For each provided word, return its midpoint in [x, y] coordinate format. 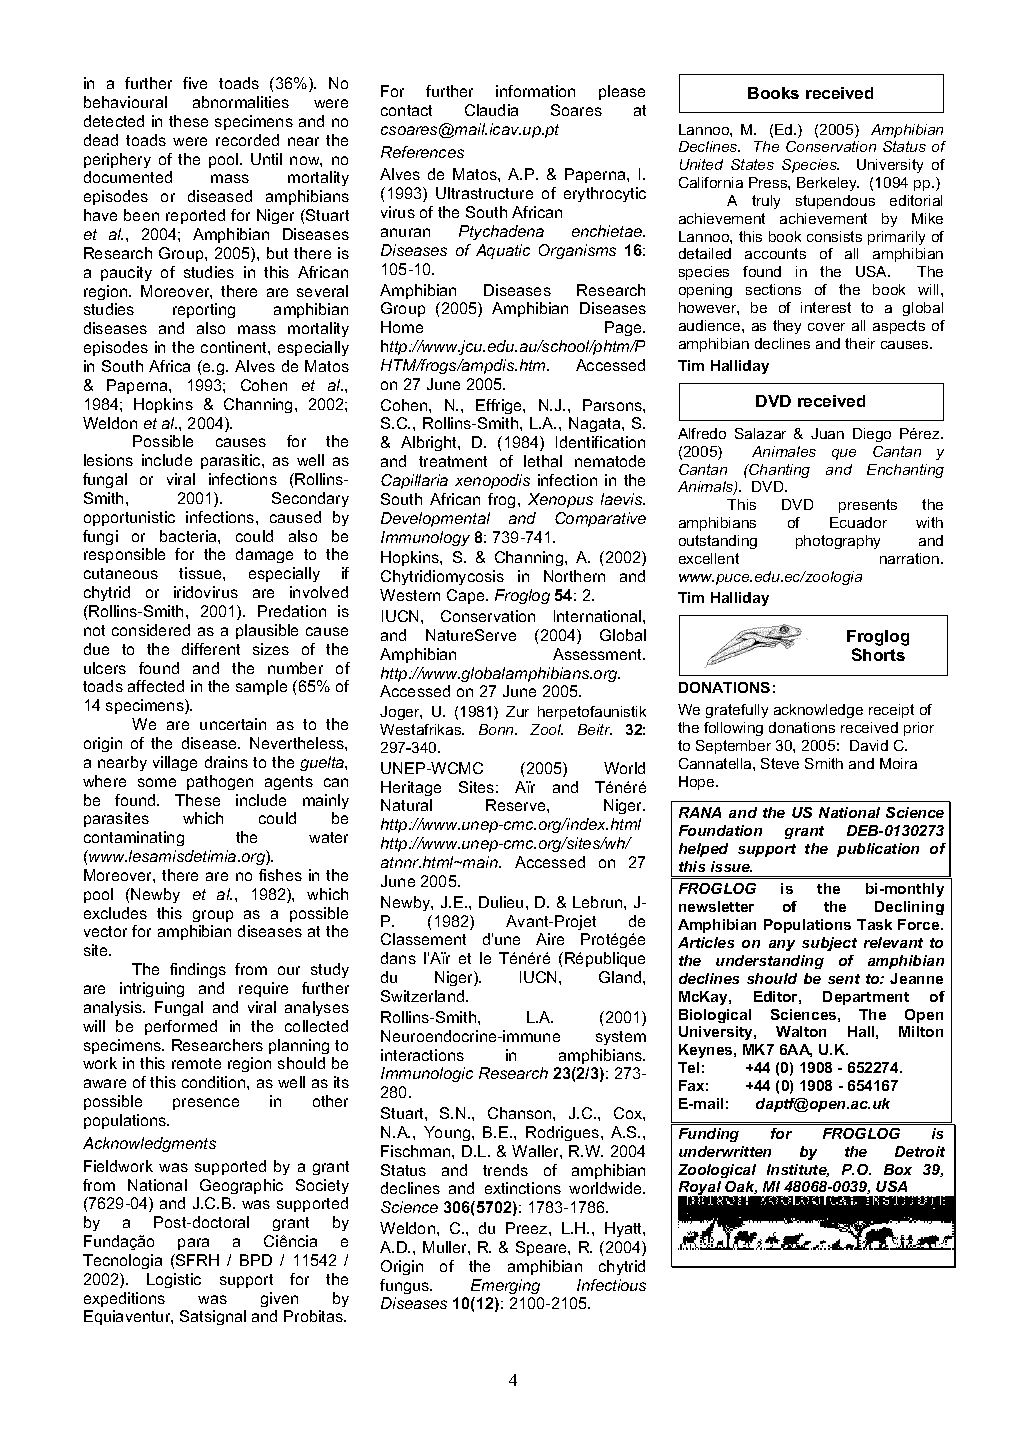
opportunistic [129, 518]
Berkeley [828, 184]
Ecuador [858, 522]
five [195, 83]
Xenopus [560, 500]
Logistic [174, 1280]
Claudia [491, 110]
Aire [550, 939]
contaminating [134, 838]
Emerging [505, 1286]
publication [878, 850]
